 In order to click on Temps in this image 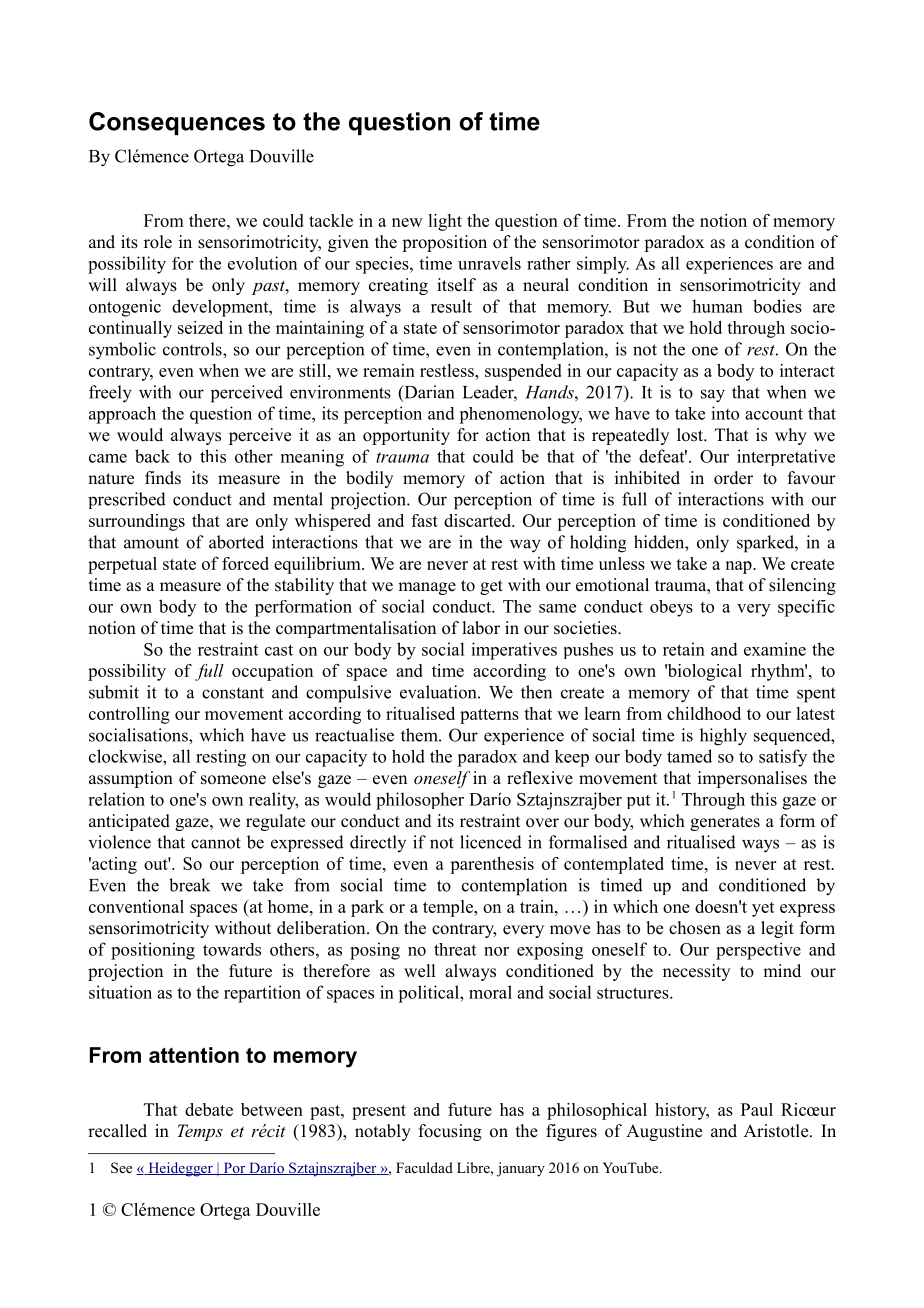, I will do `click(200, 1132)`.
